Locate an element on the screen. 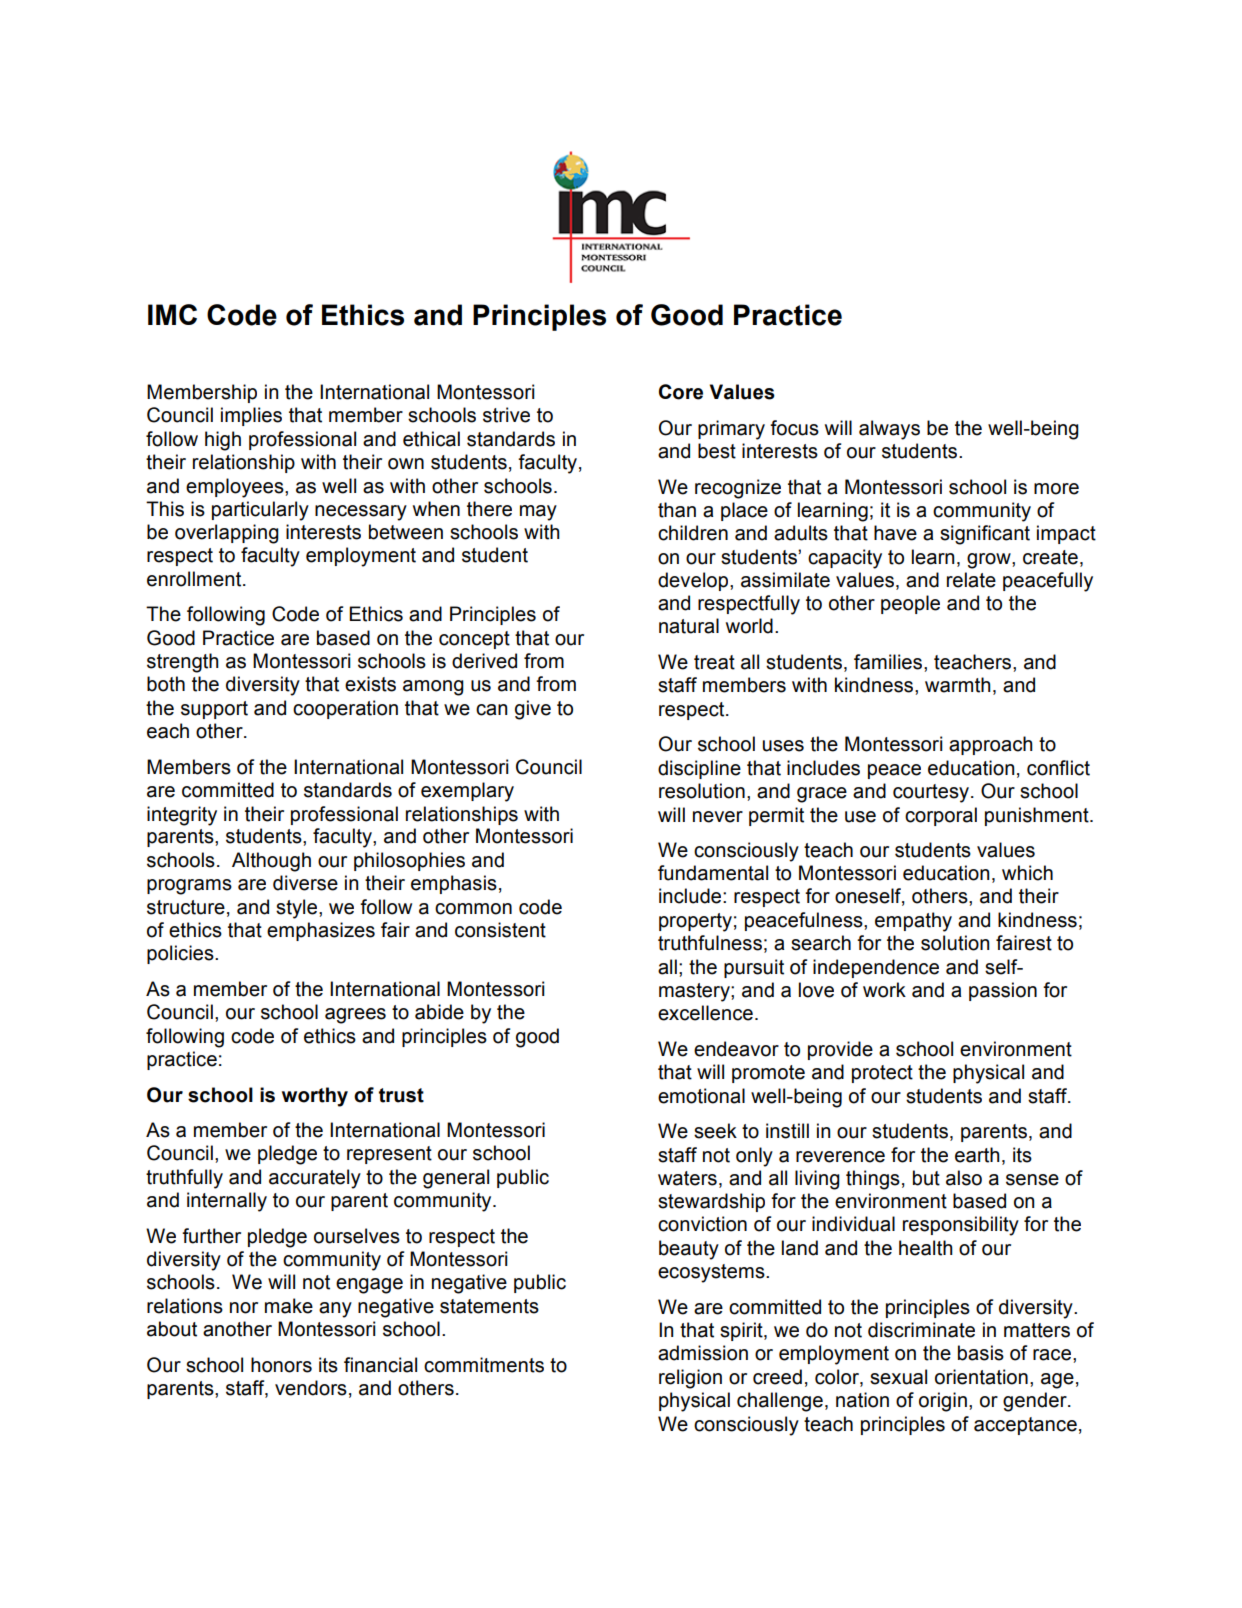  implies is located at coordinates (251, 416).
